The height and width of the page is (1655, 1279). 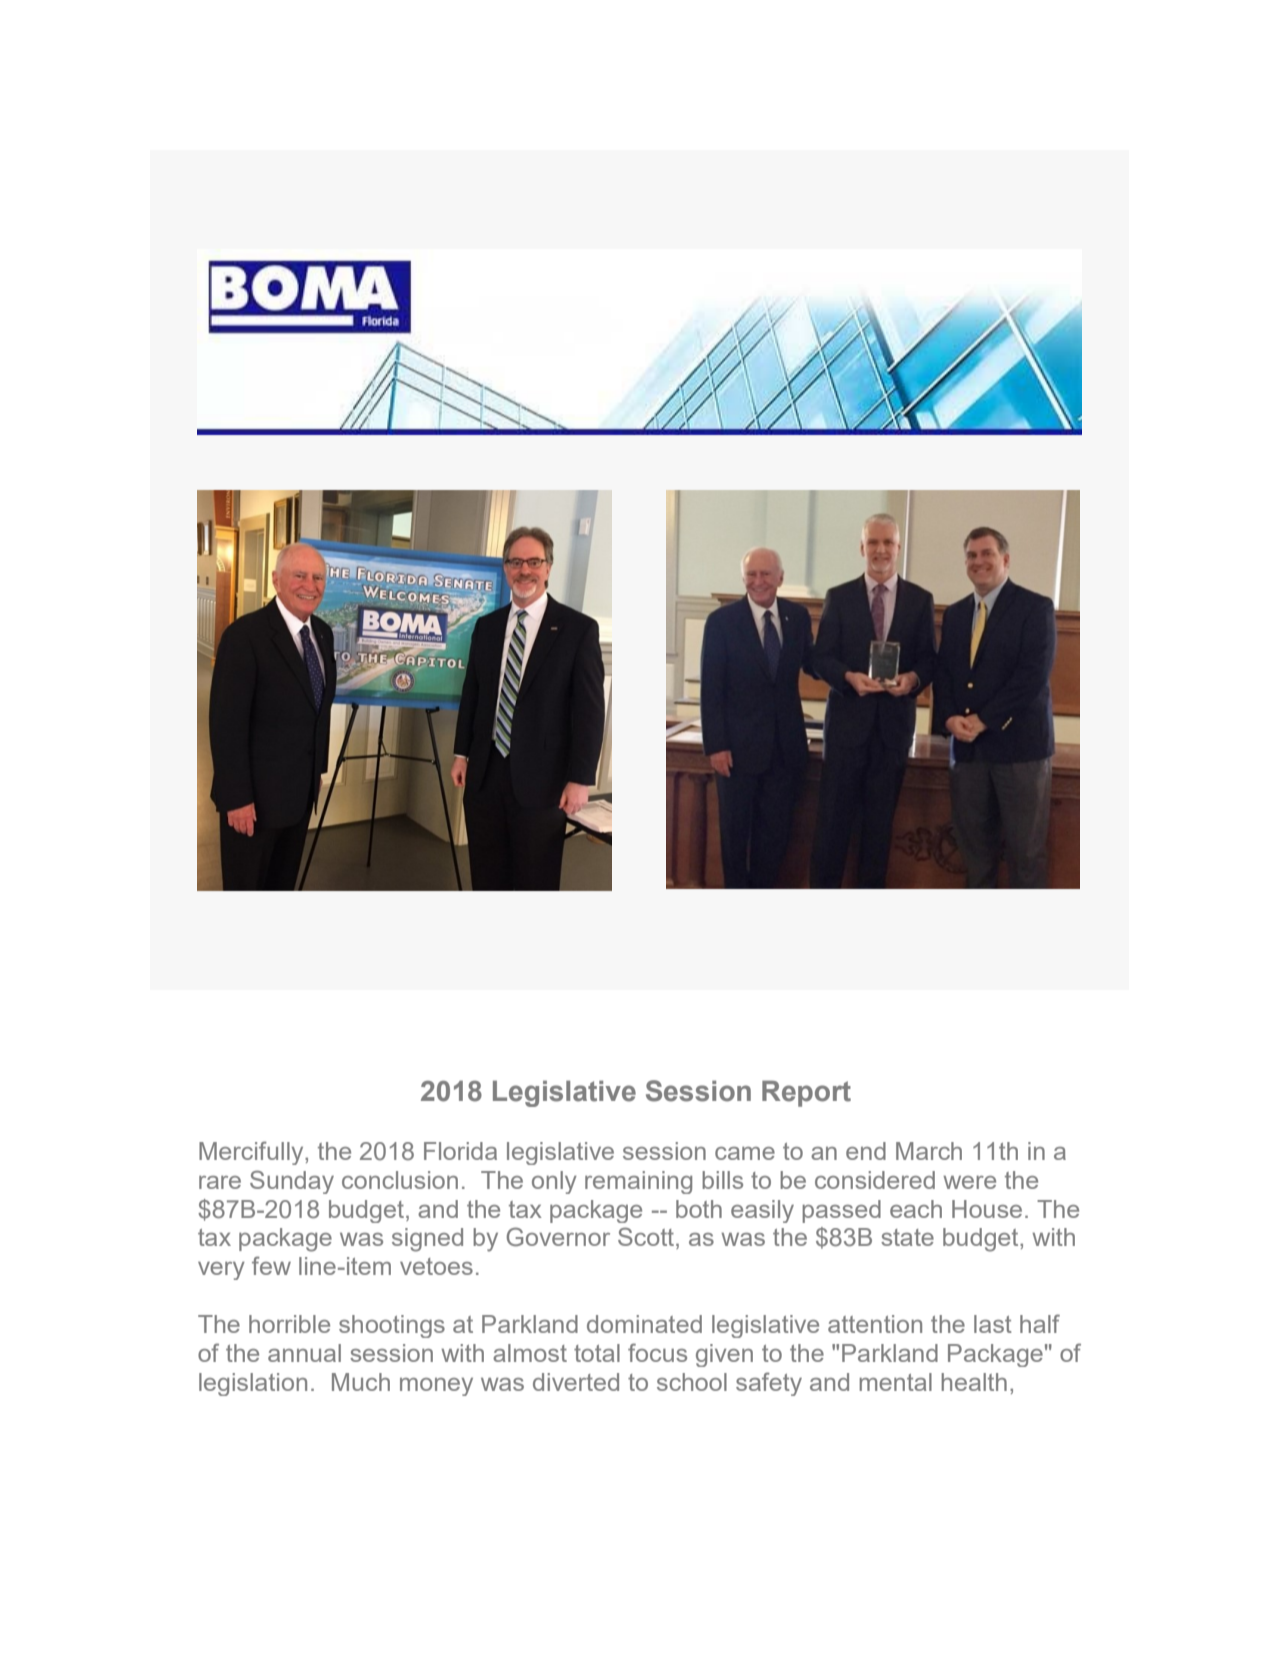 What do you see at coordinates (806, 1093) in the page?
I see `Report` at bounding box center [806, 1093].
